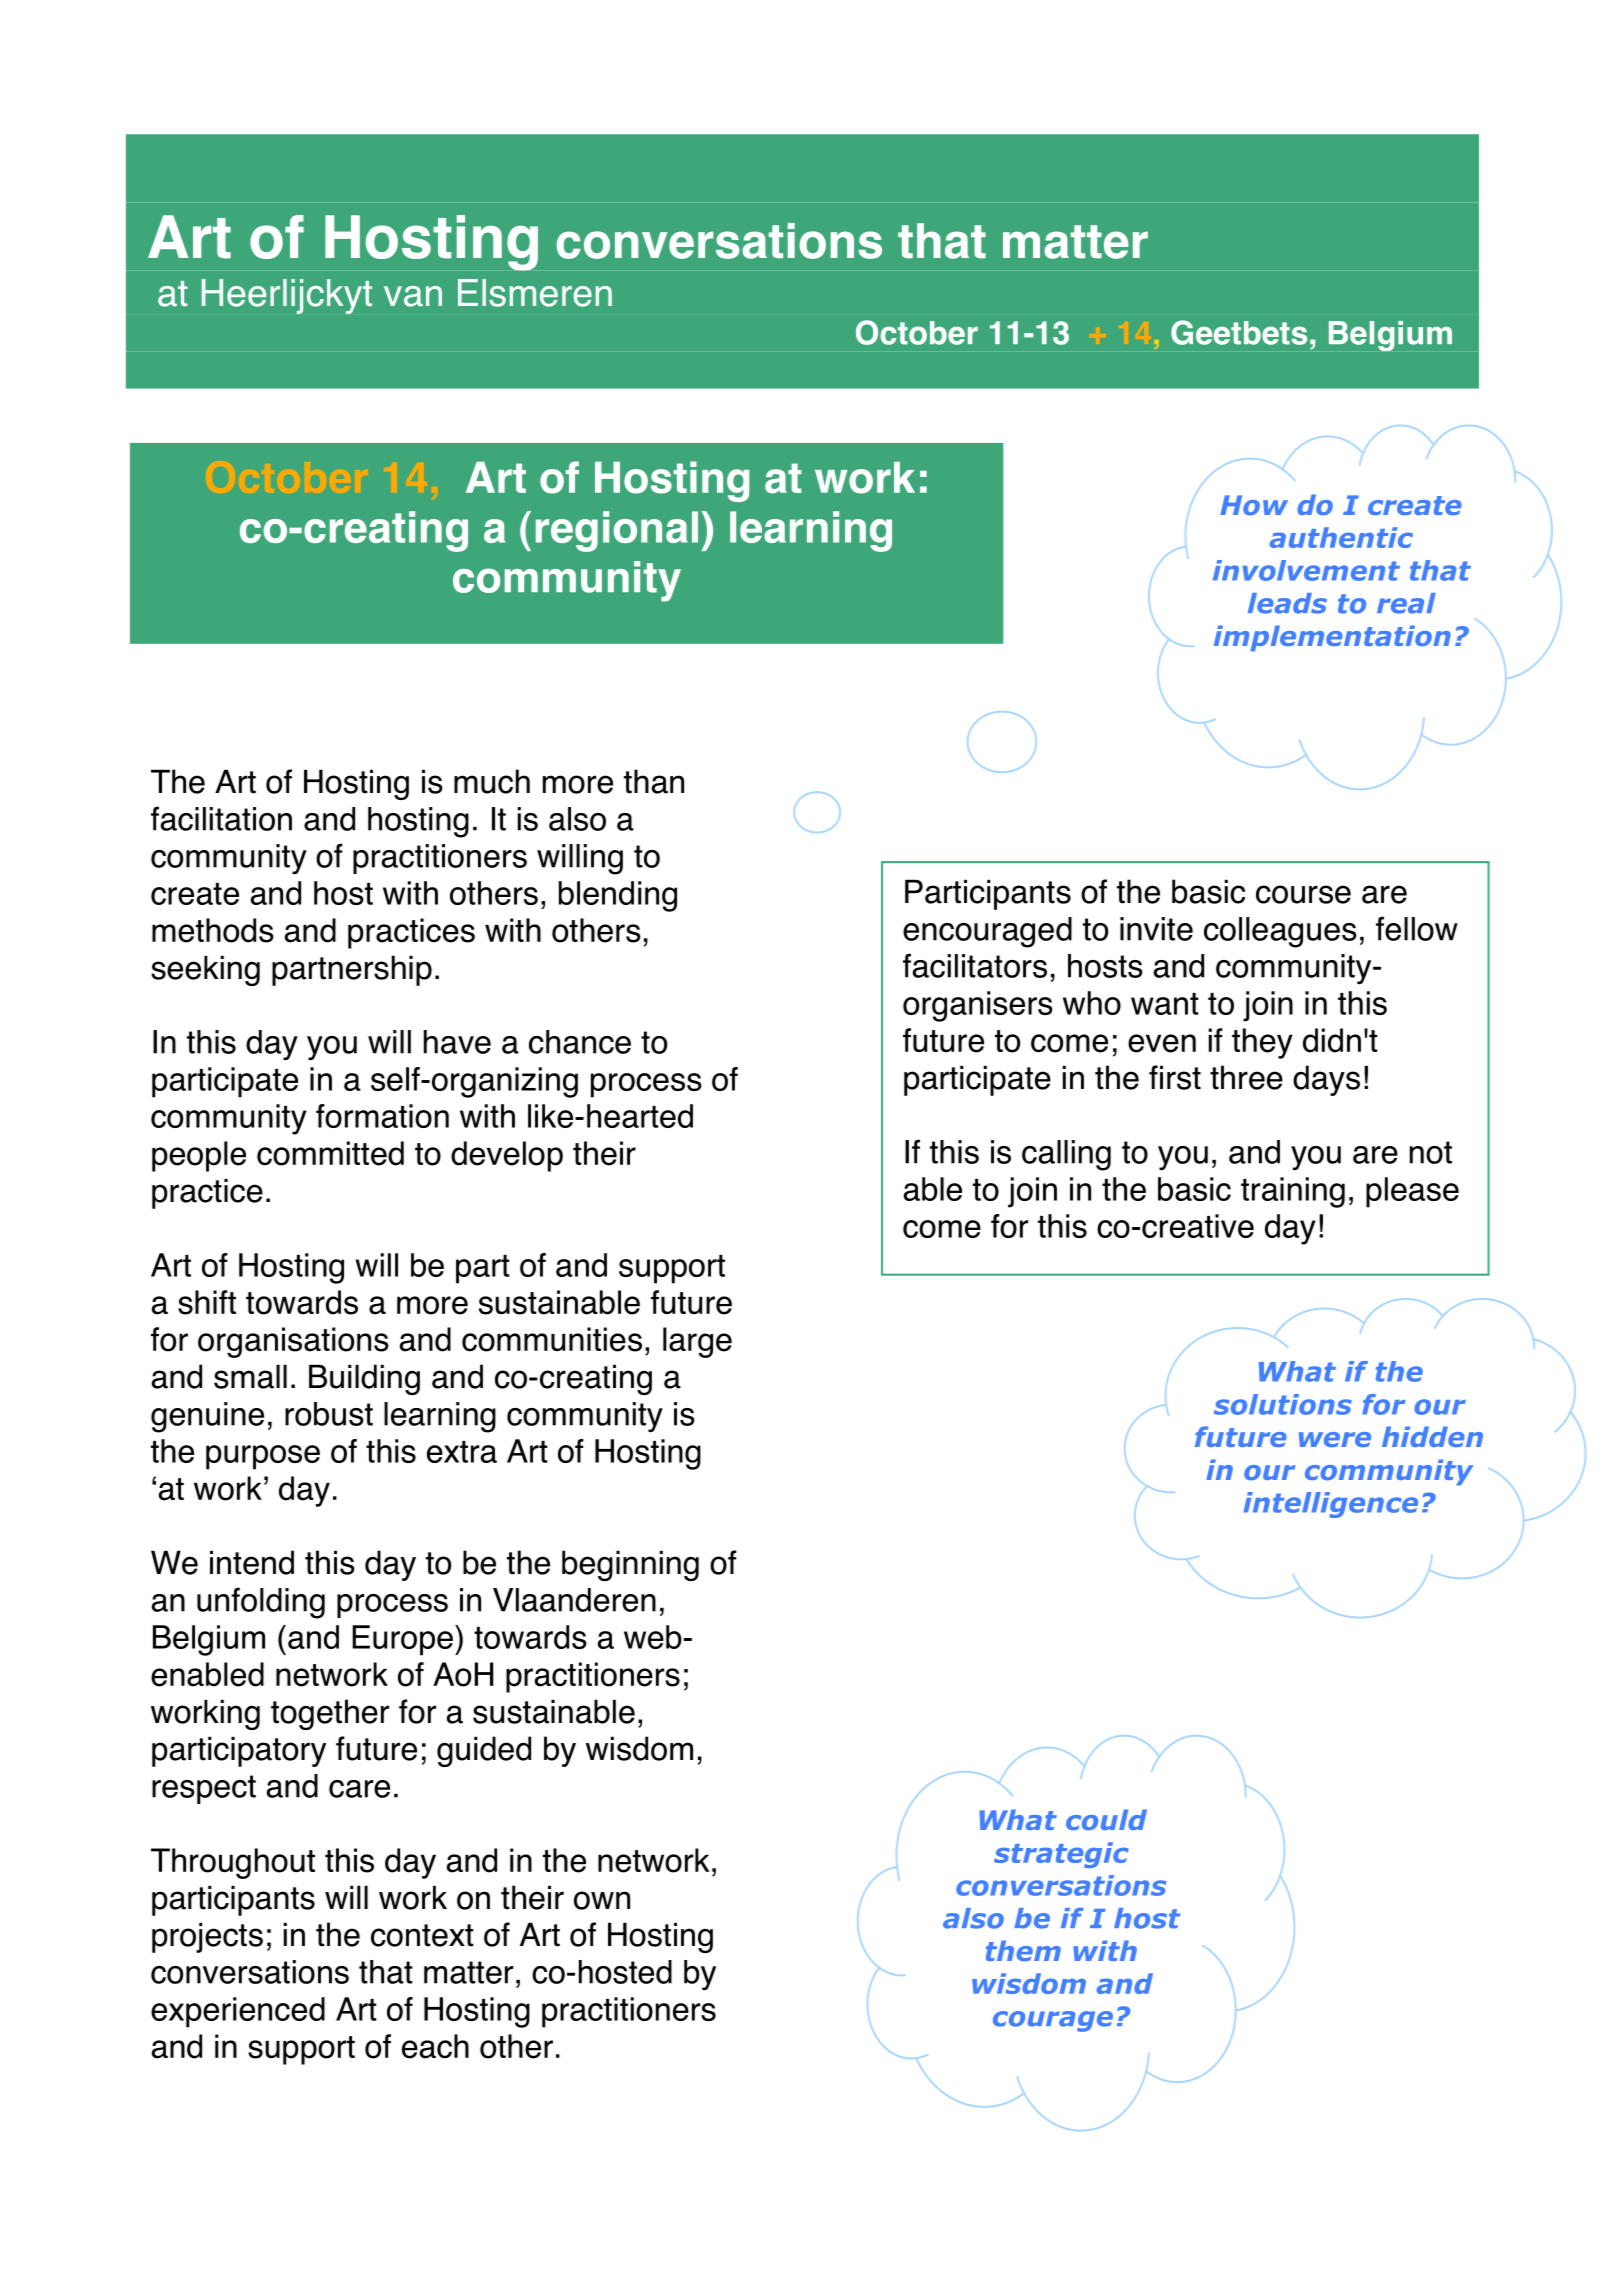 The image size is (1604, 2270). What do you see at coordinates (1303, 894) in the page?
I see `course` at bounding box center [1303, 894].
